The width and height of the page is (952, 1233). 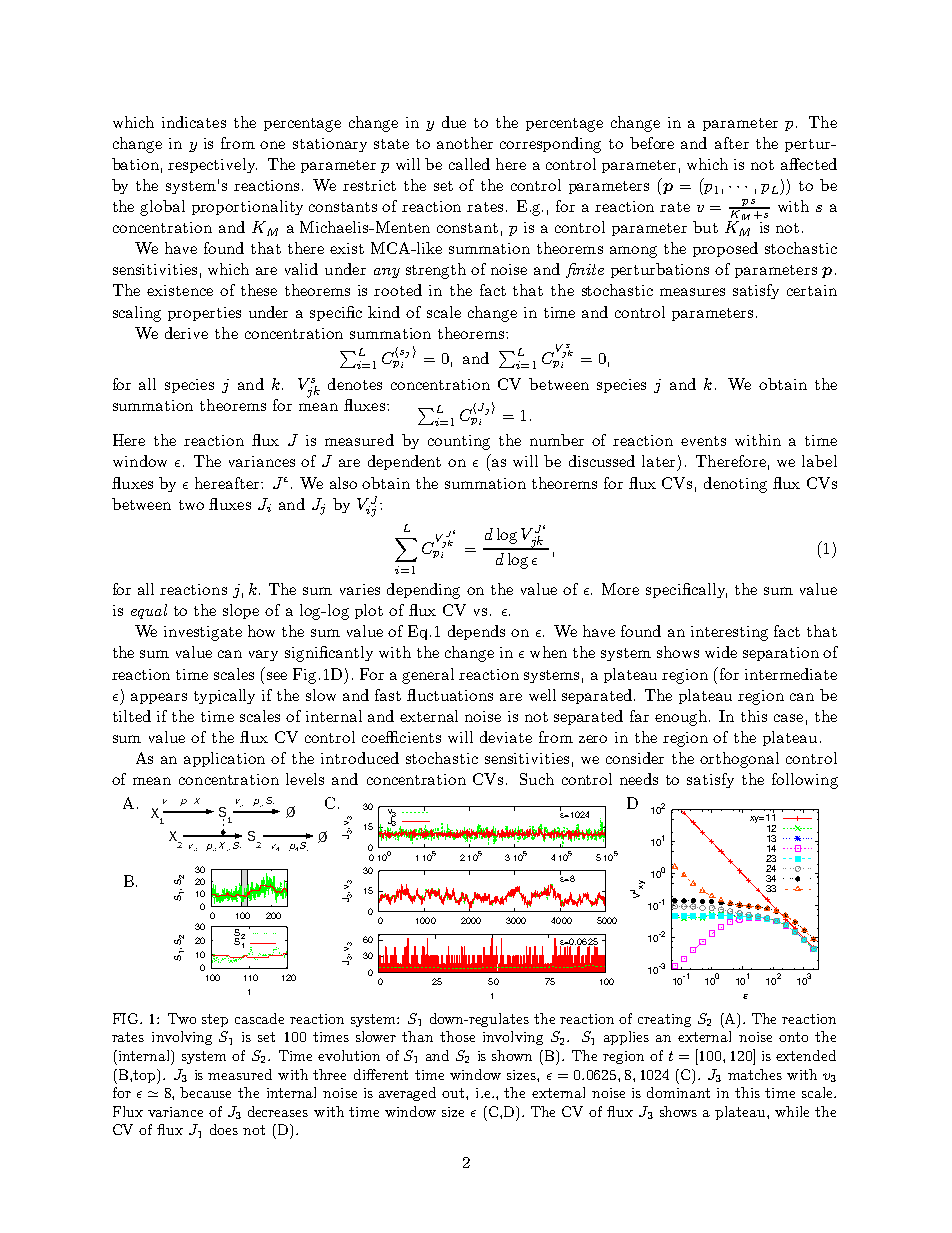 I want to click on application, so click(x=224, y=759).
